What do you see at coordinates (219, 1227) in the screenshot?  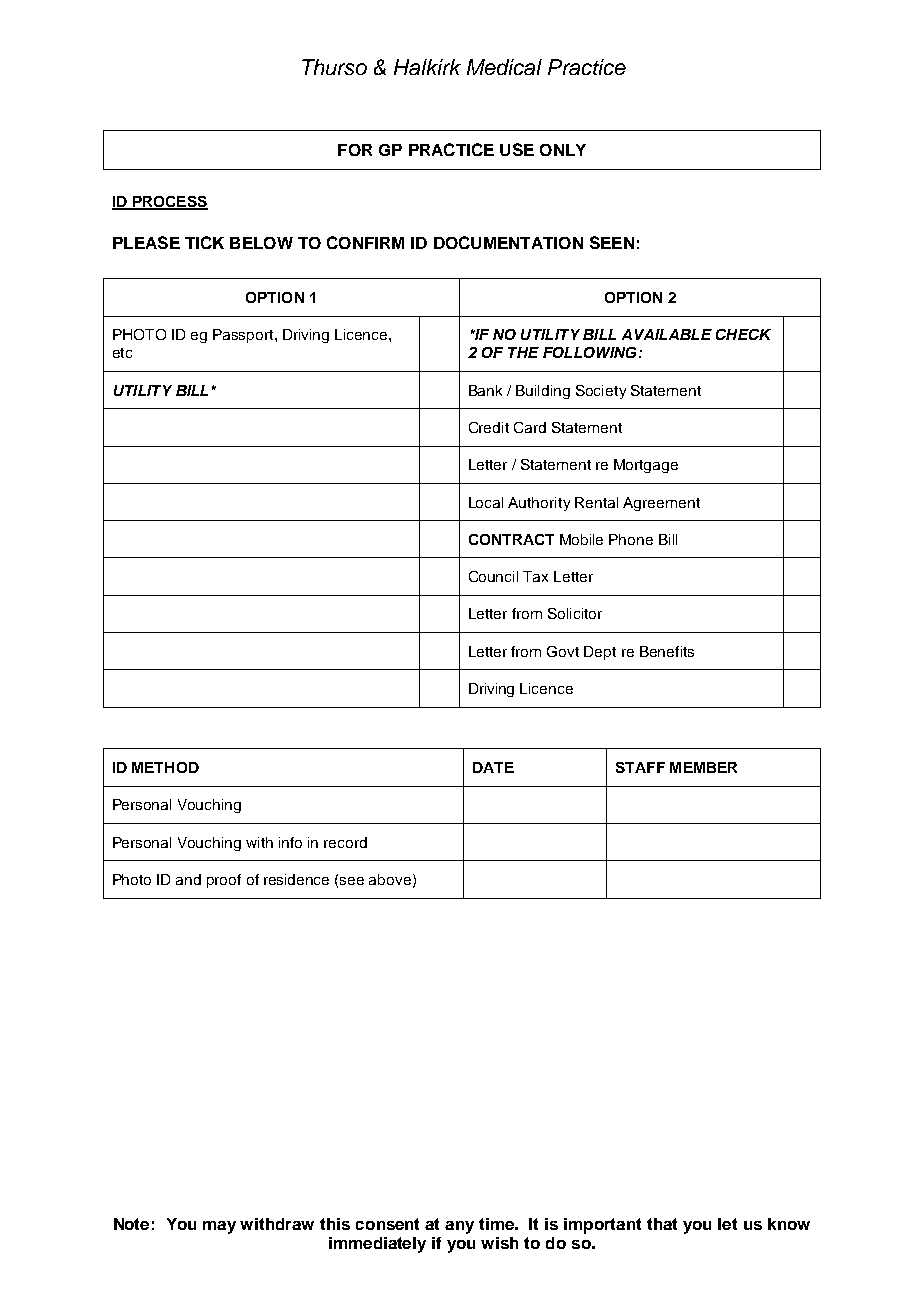 I see `may` at bounding box center [219, 1227].
